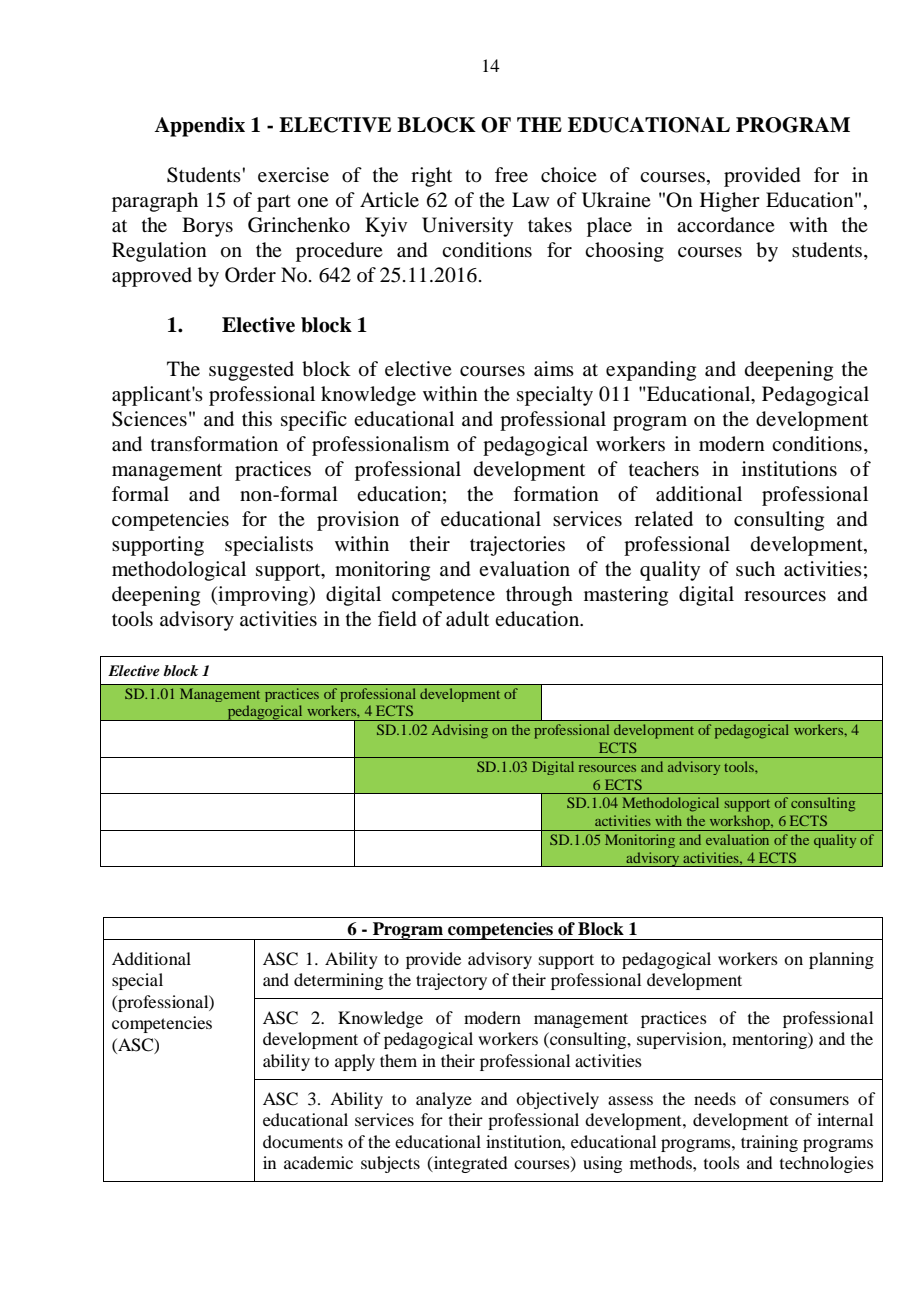 Image resolution: width=924 pixels, height=1308 pixels. I want to click on documents, so click(303, 1141).
